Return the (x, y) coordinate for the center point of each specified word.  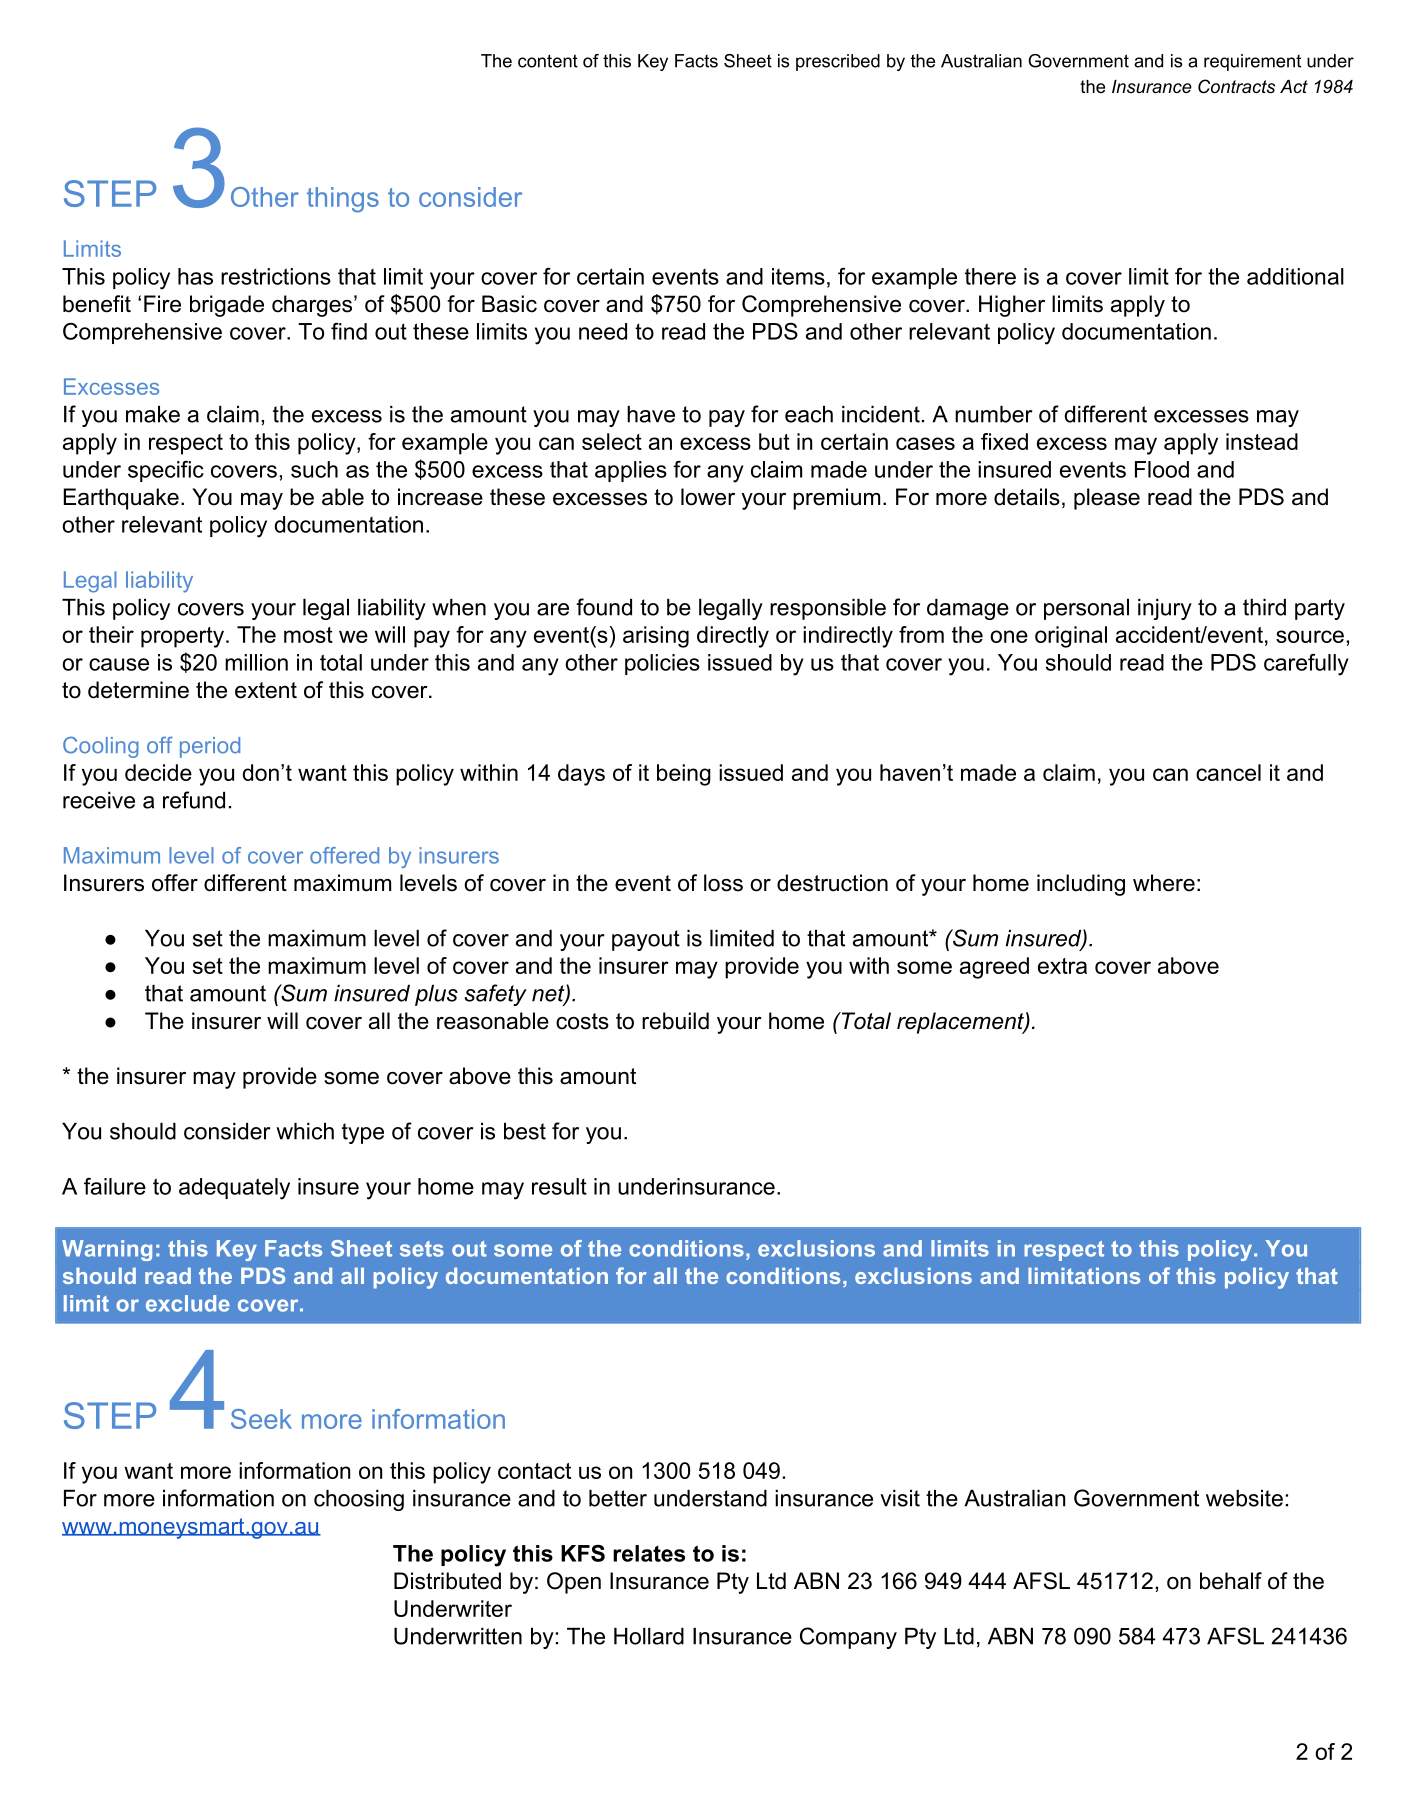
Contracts (1236, 86)
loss (723, 883)
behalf (1231, 1581)
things (343, 200)
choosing (359, 1500)
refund (194, 800)
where (1164, 883)
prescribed (838, 62)
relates (649, 1553)
